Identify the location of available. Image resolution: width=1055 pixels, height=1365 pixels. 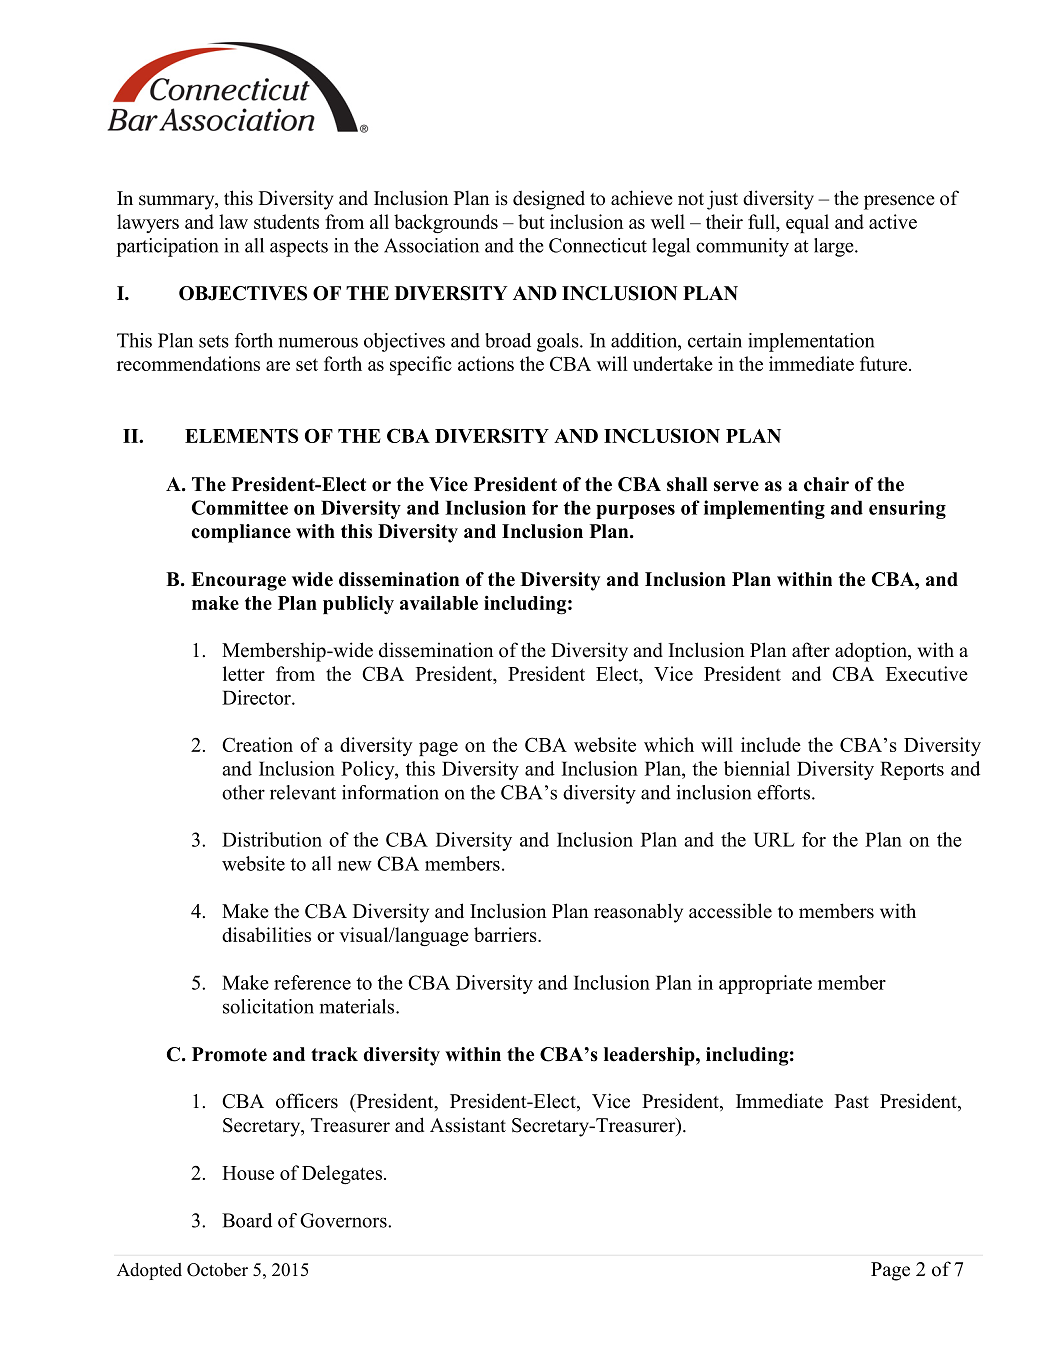
(439, 603).
